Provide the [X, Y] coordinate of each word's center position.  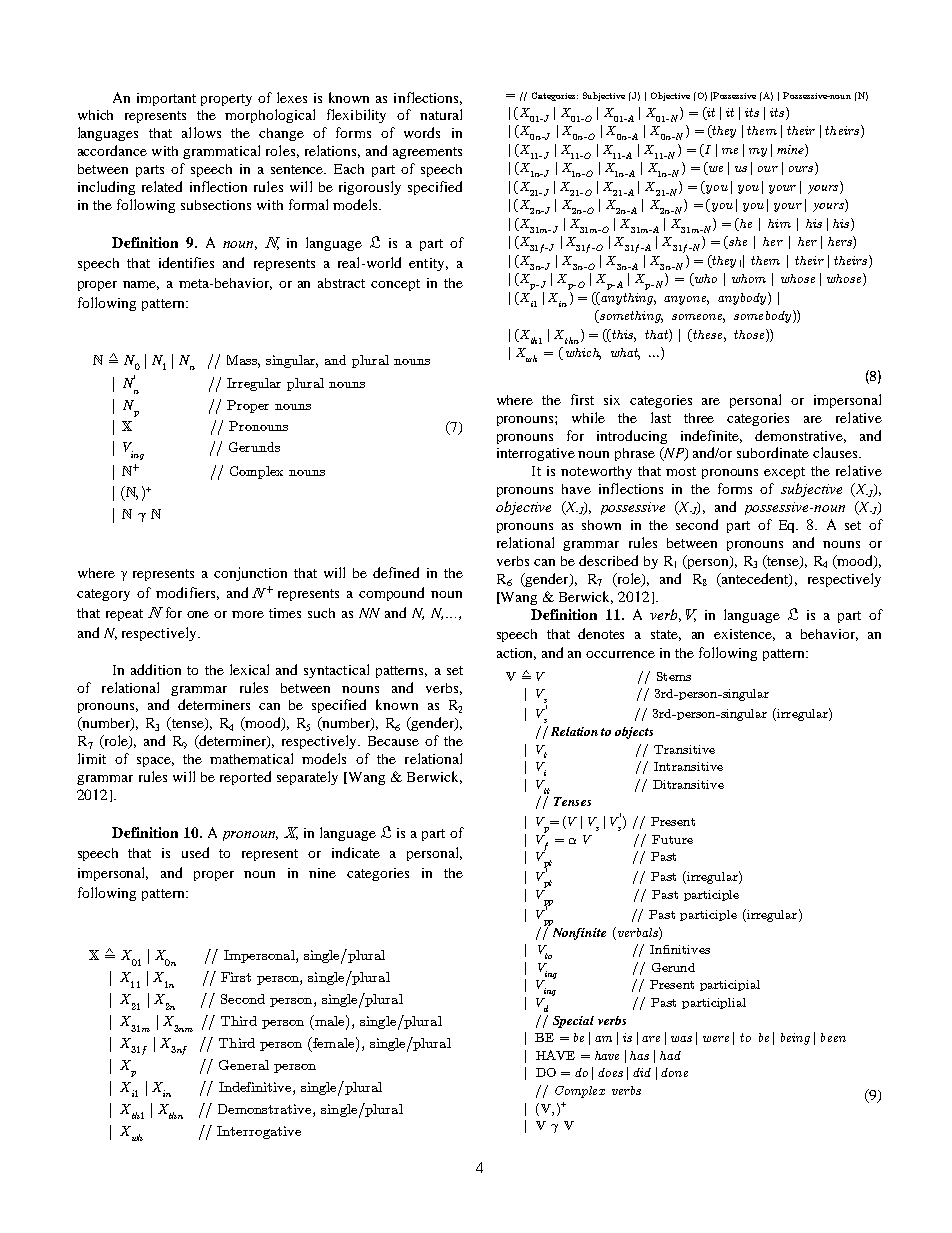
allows [201, 132]
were [716, 1039]
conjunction [250, 574]
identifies [186, 262]
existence [744, 635]
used [195, 852]
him [779, 223]
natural [441, 114]
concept [395, 285]
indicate [356, 852]
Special [573, 1022]
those [750, 334]
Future [672, 839]
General [244, 1065]
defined [396, 572]
